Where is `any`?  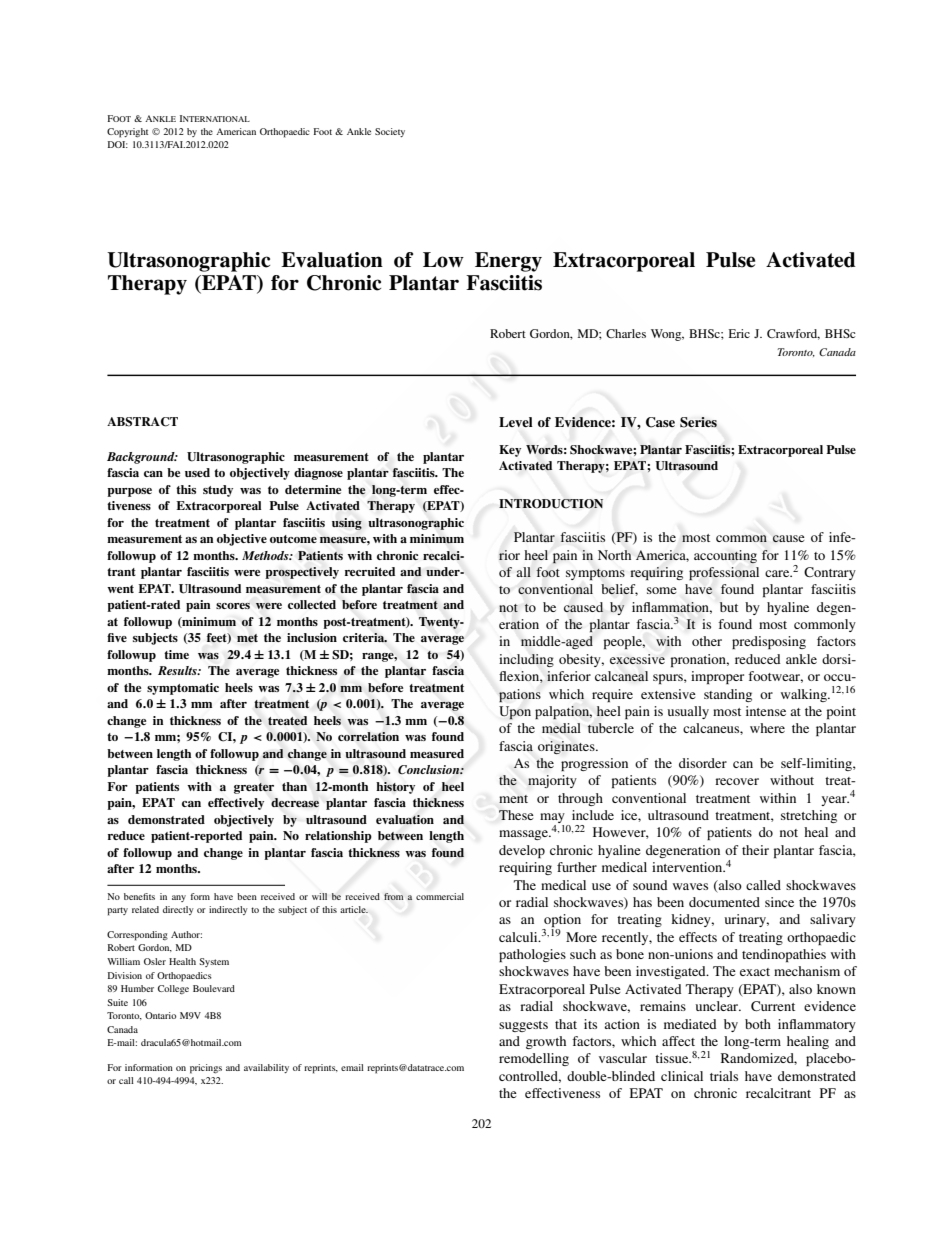
any is located at coordinates (179, 898).
